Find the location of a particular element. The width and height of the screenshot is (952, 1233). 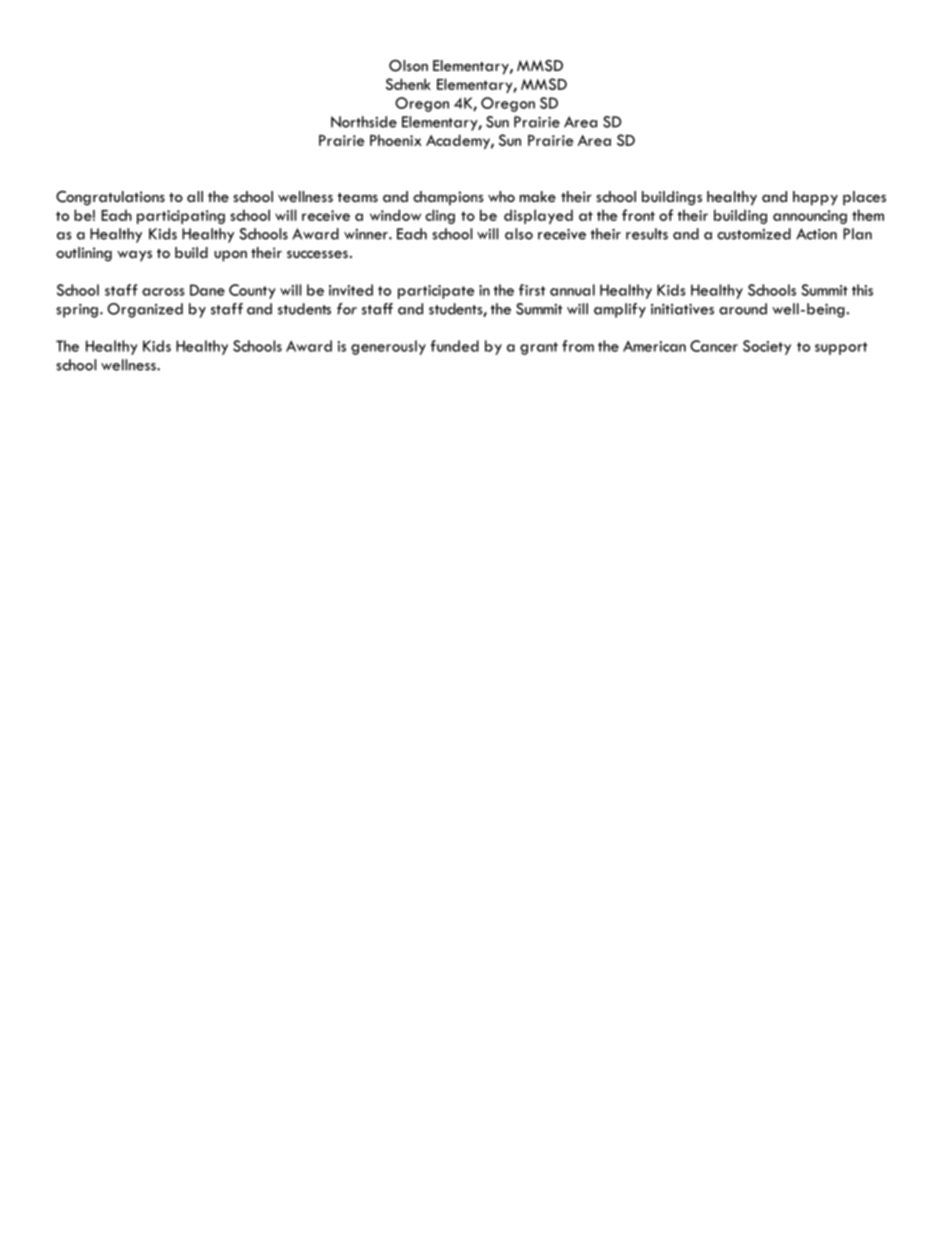

who is located at coordinates (501, 196).
